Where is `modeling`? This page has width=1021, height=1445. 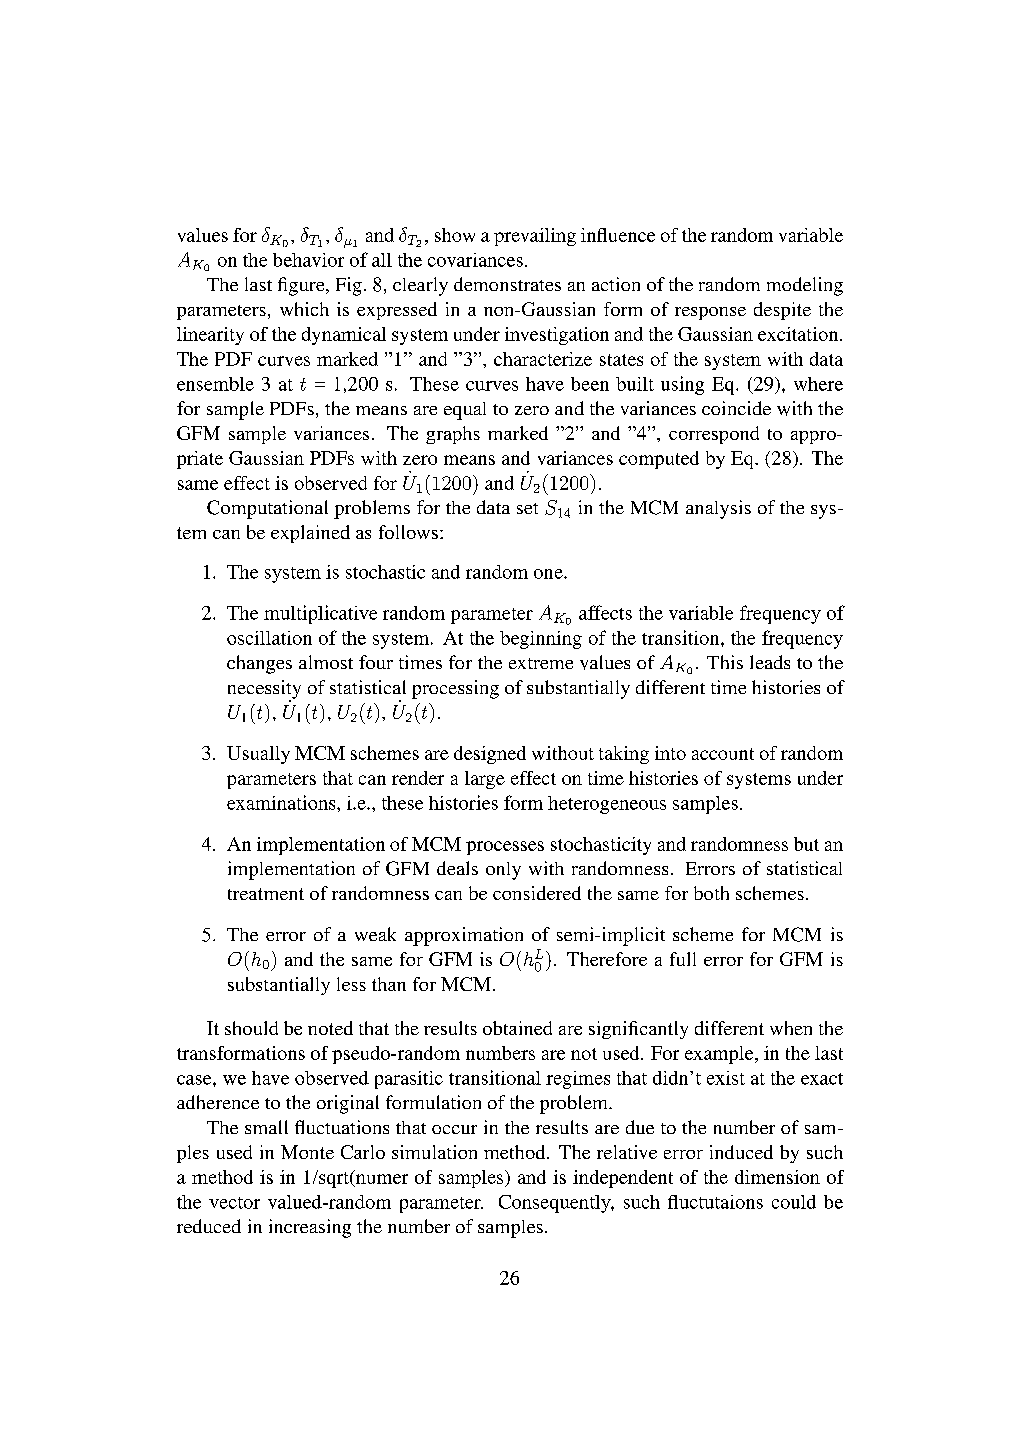 modeling is located at coordinates (805, 286).
